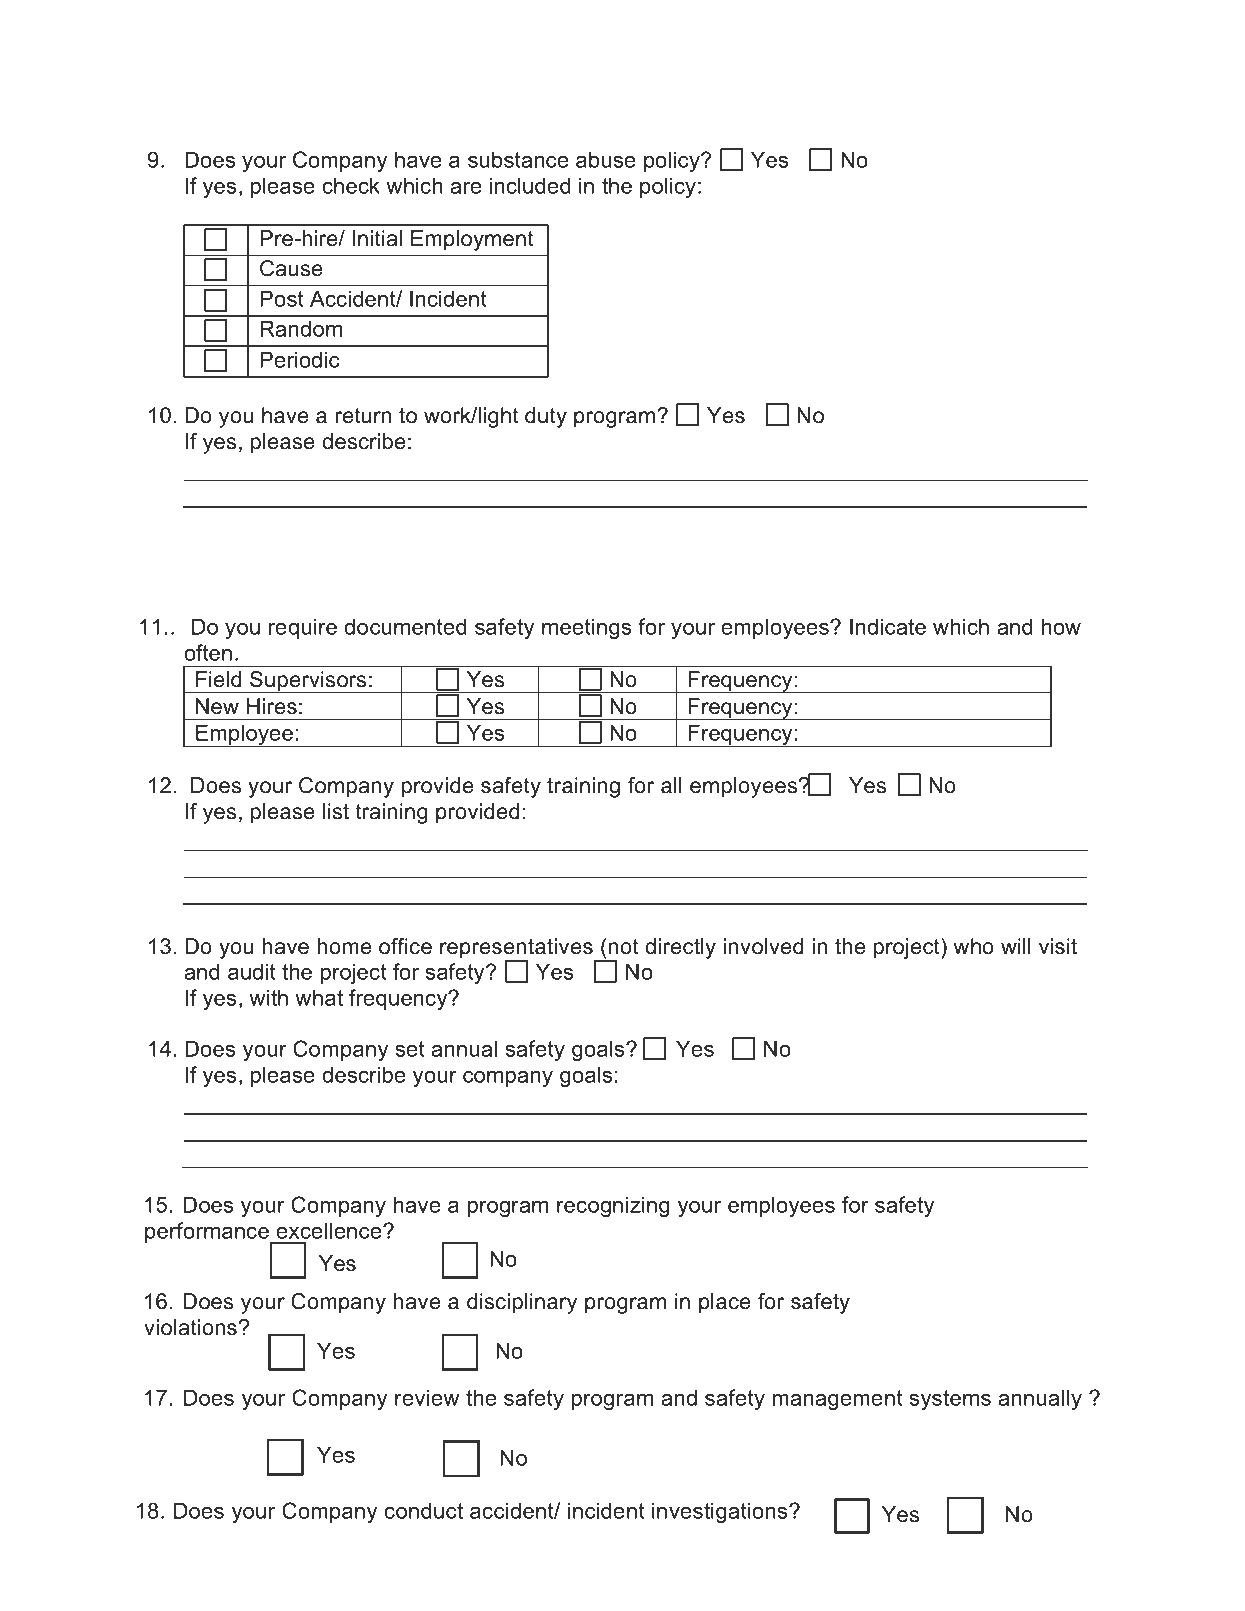 This screenshot has height=1611, width=1245. I want to click on check, so click(351, 185).
